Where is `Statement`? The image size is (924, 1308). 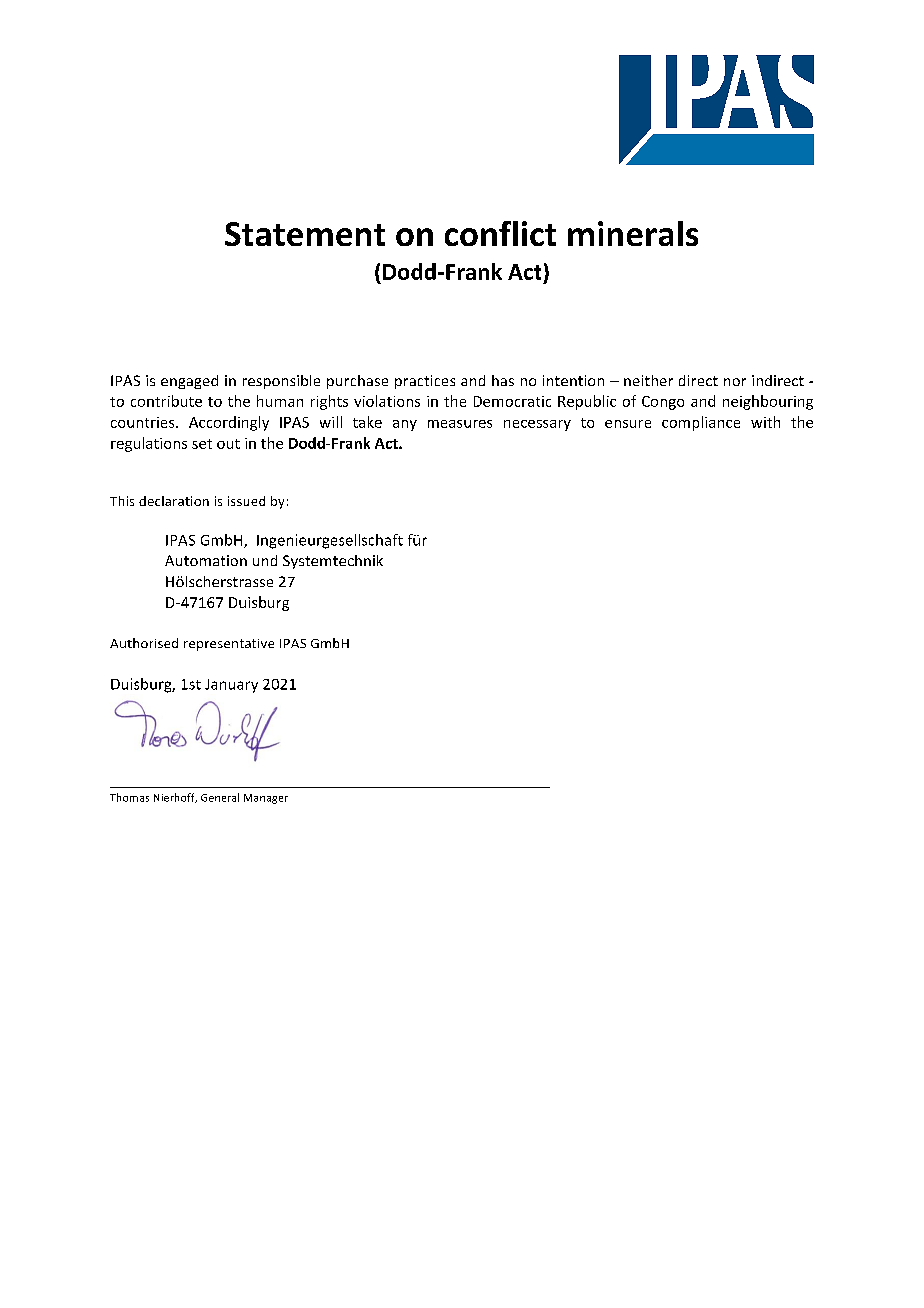
Statement is located at coordinates (305, 234).
